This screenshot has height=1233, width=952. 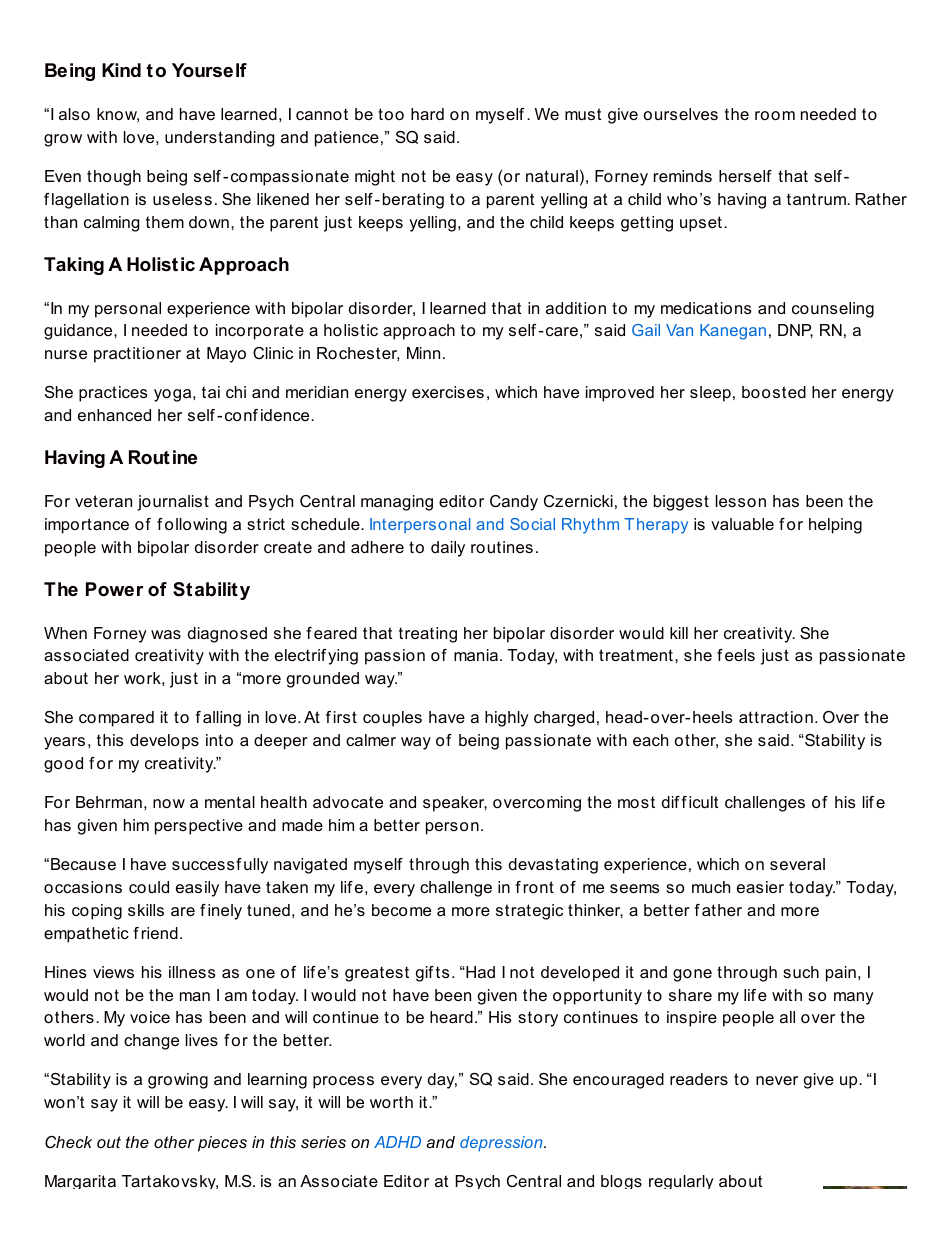 I want to click on enhanced, so click(x=114, y=415).
